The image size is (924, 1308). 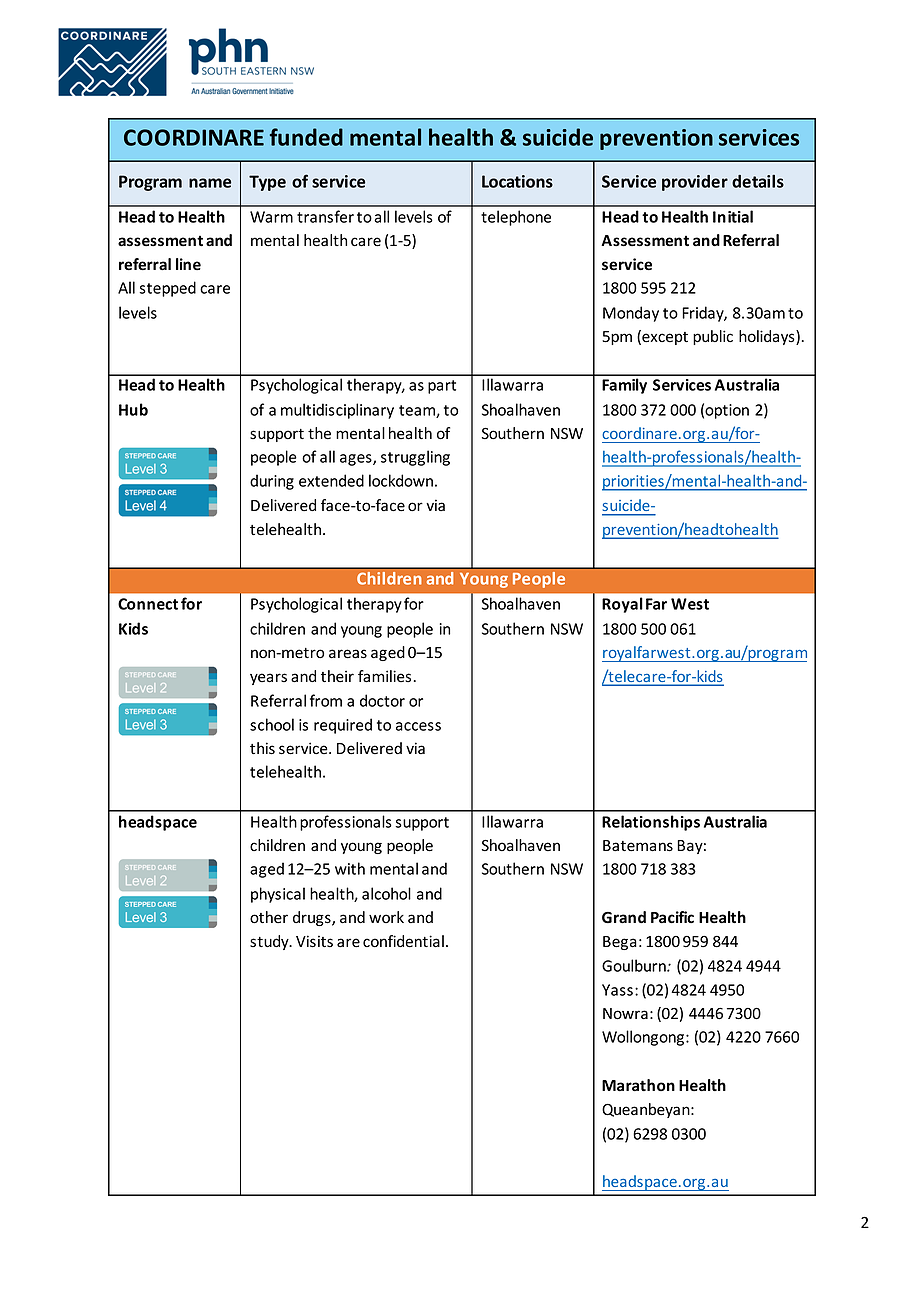 I want to click on Connect, so click(x=148, y=604).
